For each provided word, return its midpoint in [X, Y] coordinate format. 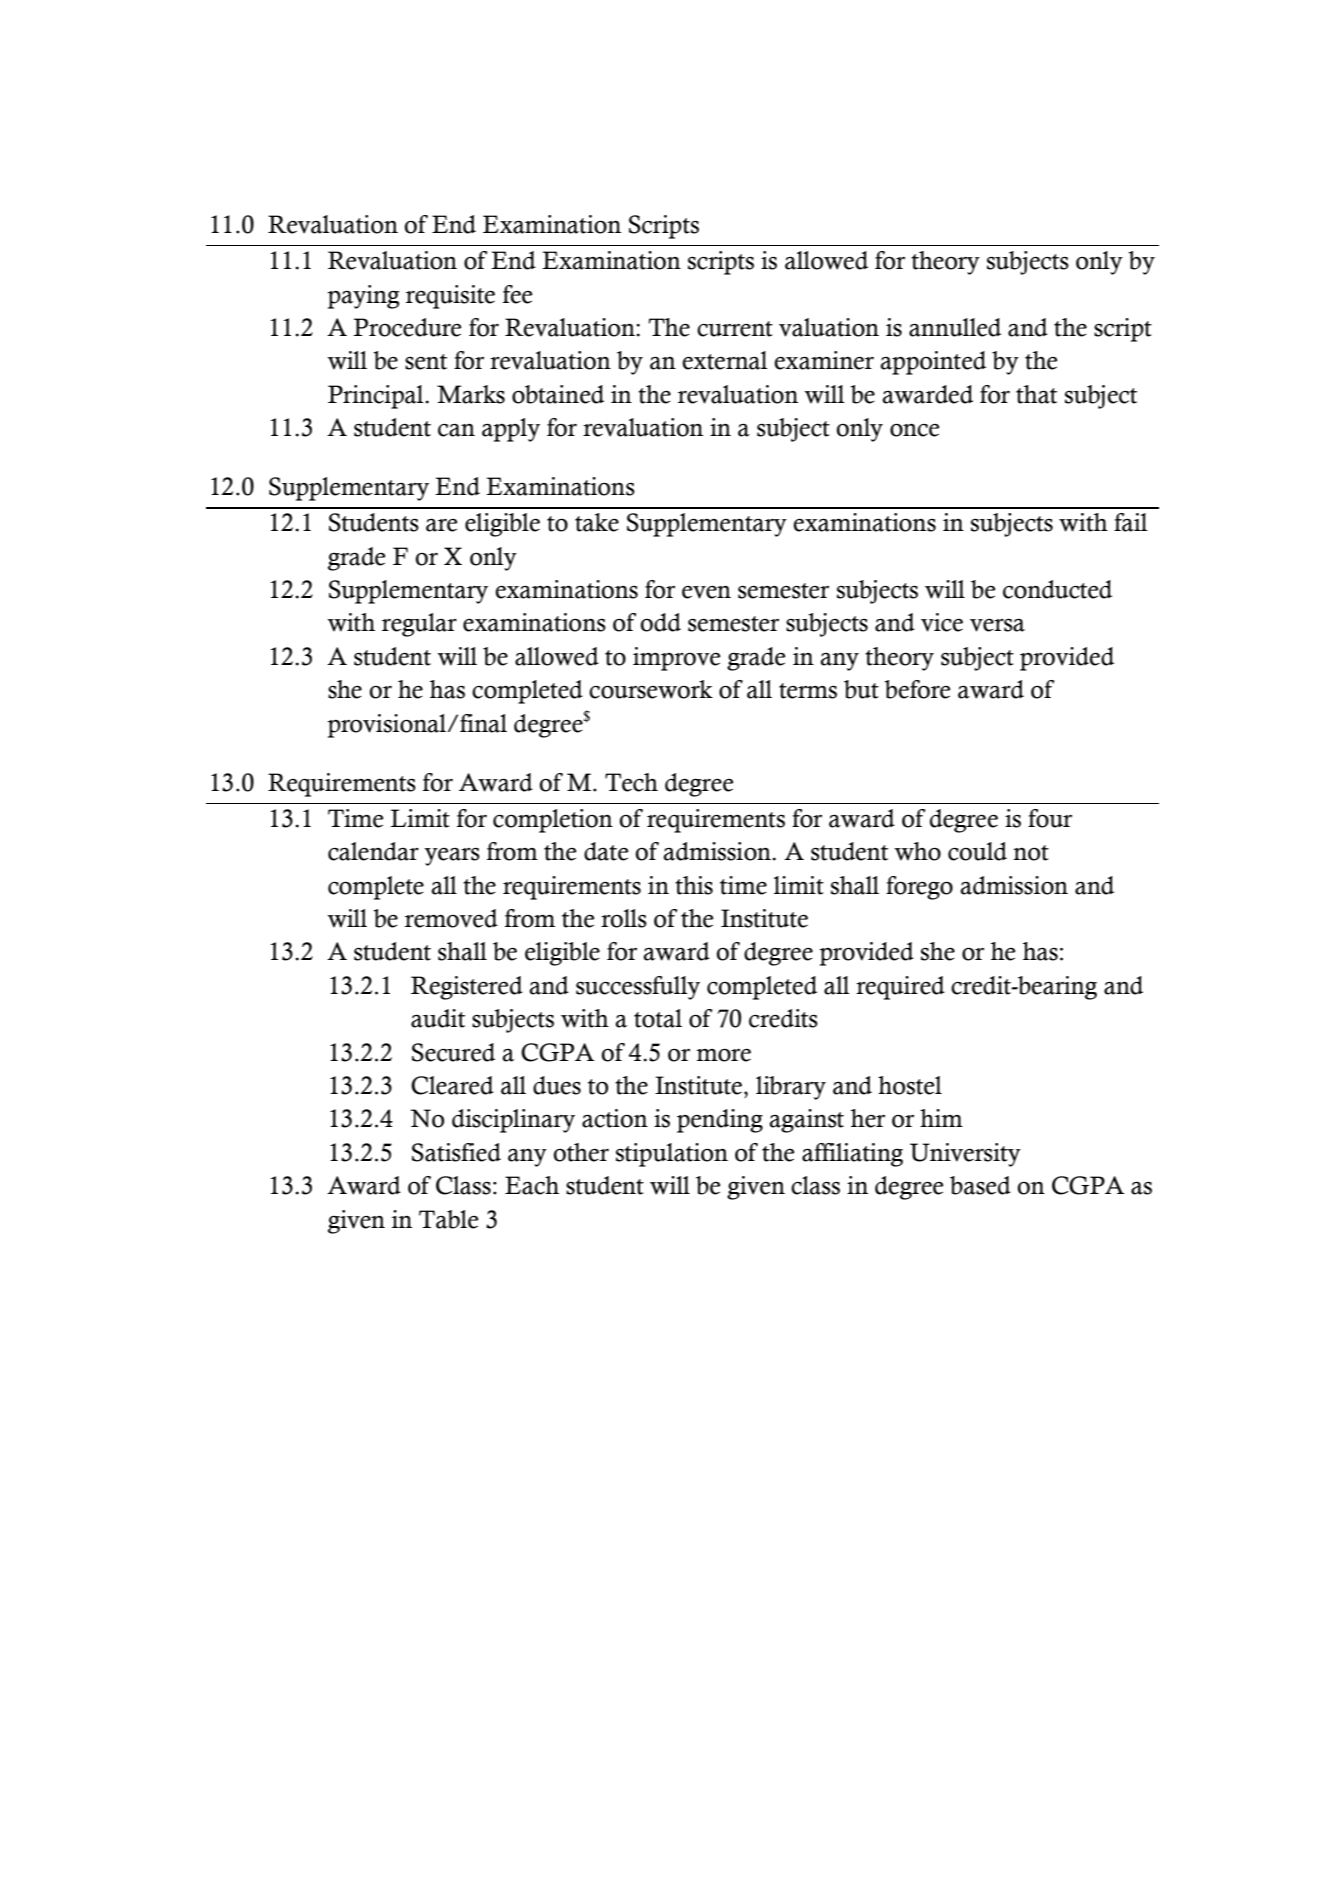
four [1050, 818]
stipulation [672, 1155]
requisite [450, 297]
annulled [955, 327]
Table [449, 1219]
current [735, 329]
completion [553, 821]
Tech [631, 782]
